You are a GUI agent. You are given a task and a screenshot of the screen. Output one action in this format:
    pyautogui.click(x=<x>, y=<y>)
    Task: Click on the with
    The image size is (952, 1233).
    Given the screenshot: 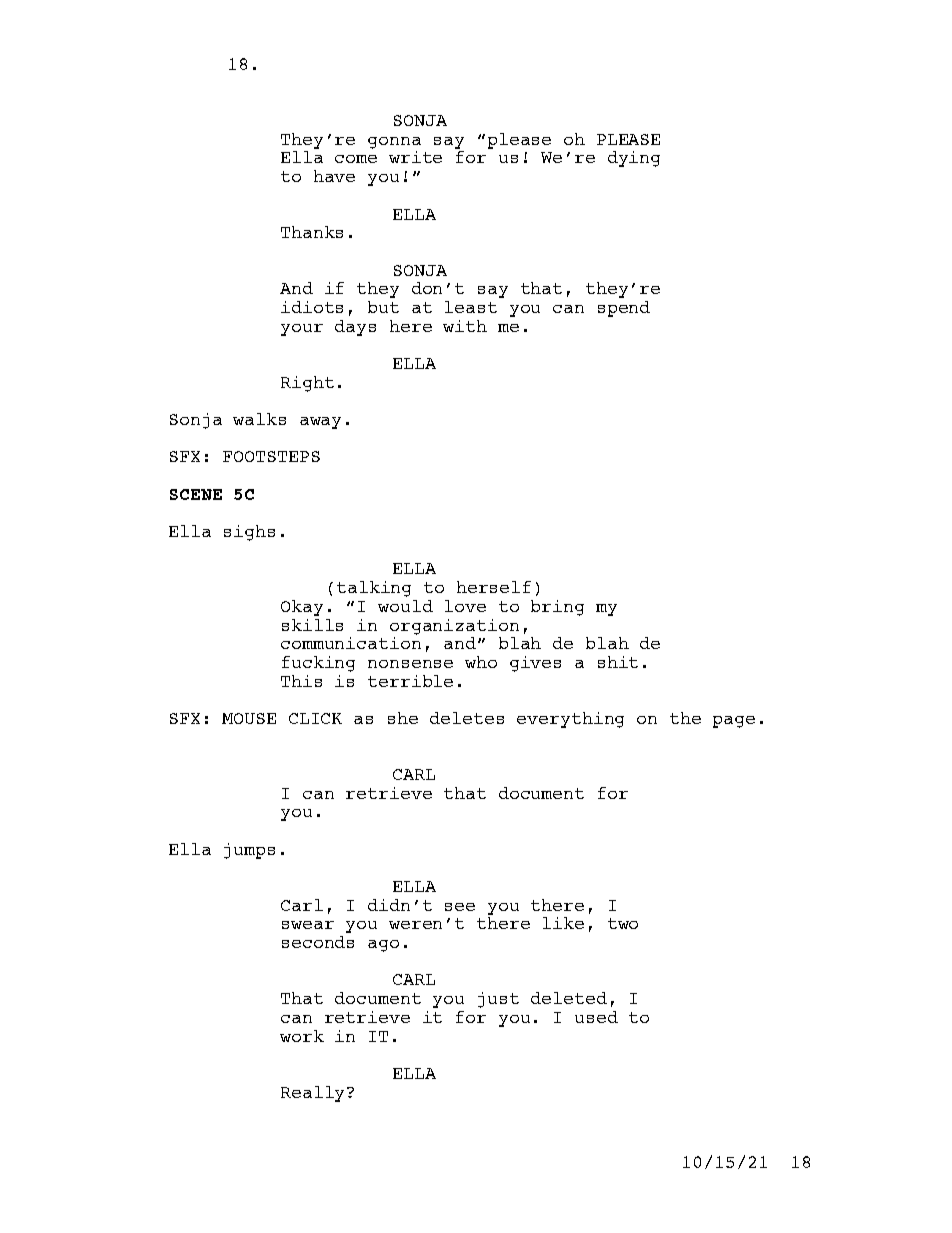 What is the action you would take?
    pyautogui.click(x=465, y=326)
